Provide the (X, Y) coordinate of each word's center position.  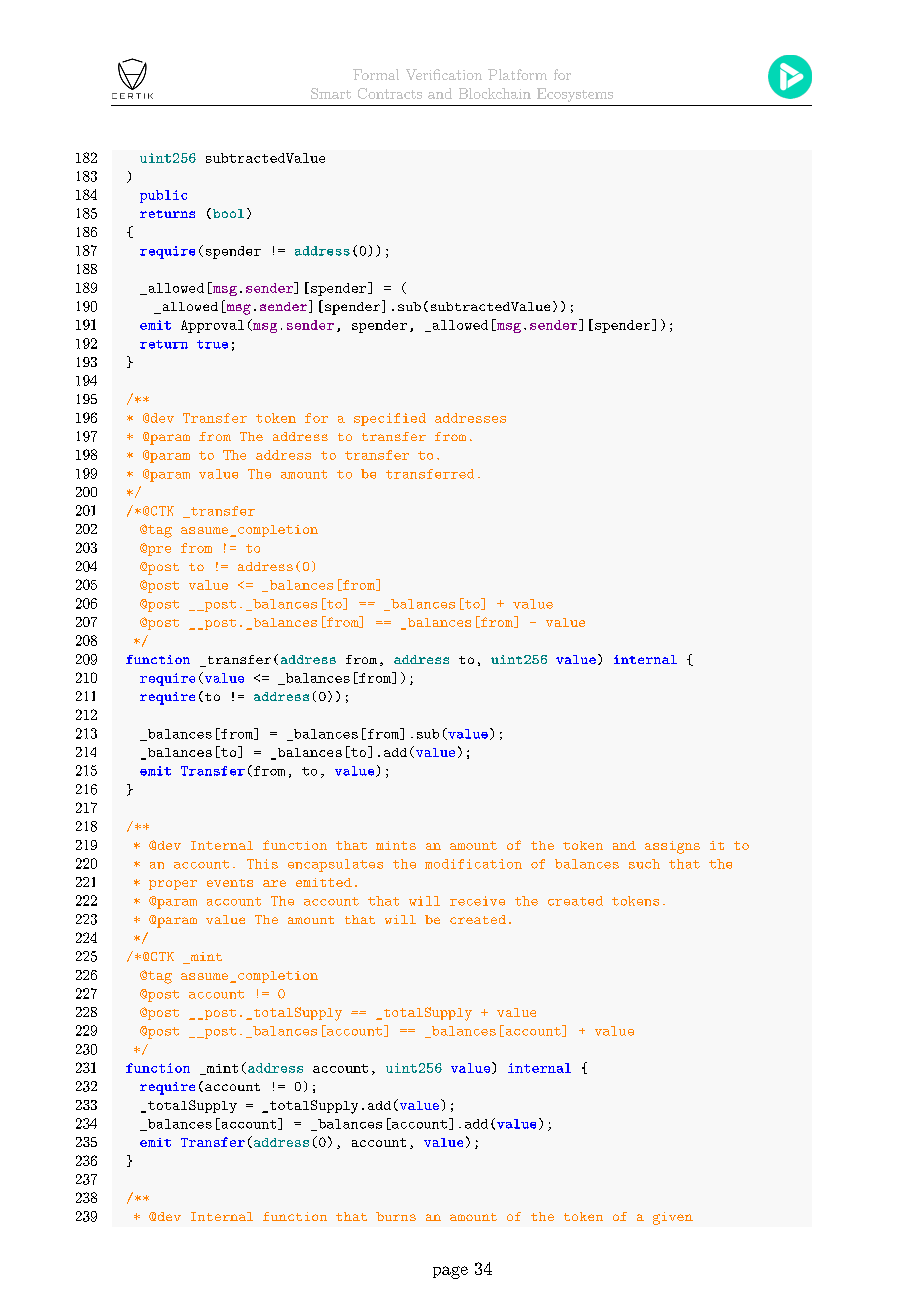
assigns (672, 847)
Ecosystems (575, 95)
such (644, 864)
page (450, 1272)
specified (390, 419)
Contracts (390, 93)
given (673, 1218)
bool (227, 213)
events (230, 883)
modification (473, 864)
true (212, 344)
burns (396, 1216)
